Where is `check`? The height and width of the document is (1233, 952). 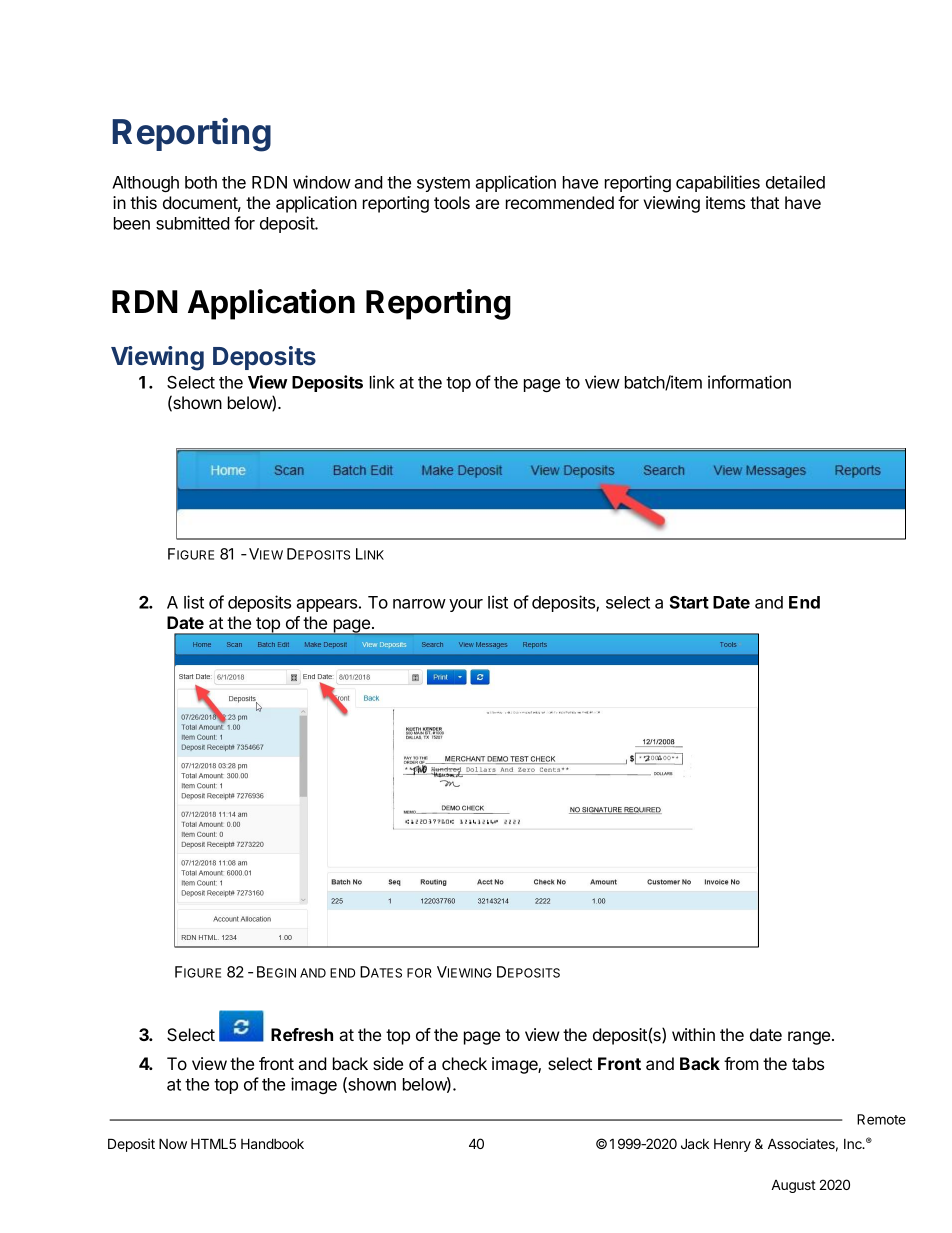
check is located at coordinates (464, 1063).
